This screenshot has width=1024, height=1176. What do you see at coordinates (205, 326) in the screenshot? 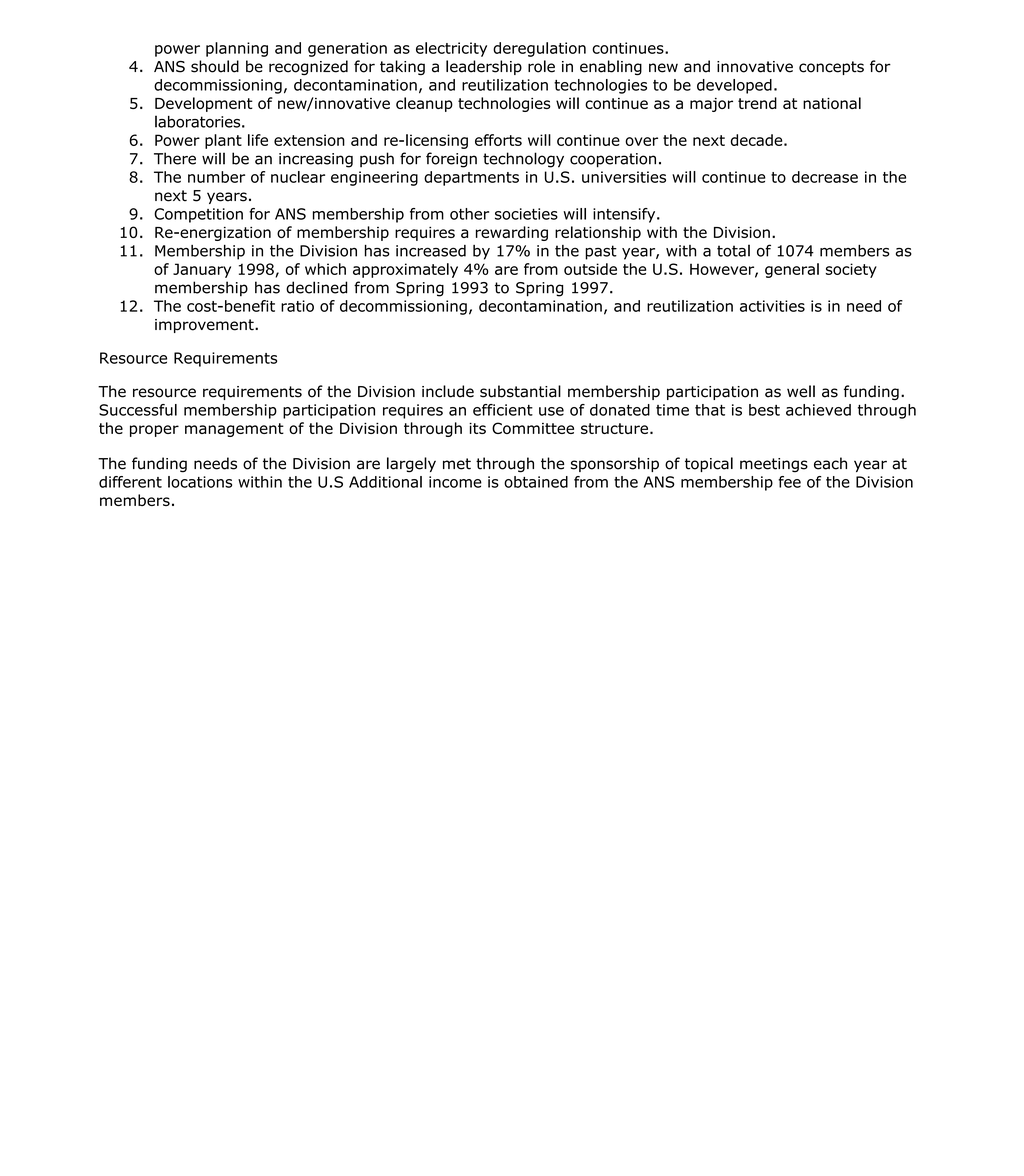
I see `improvement` at bounding box center [205, 326].
